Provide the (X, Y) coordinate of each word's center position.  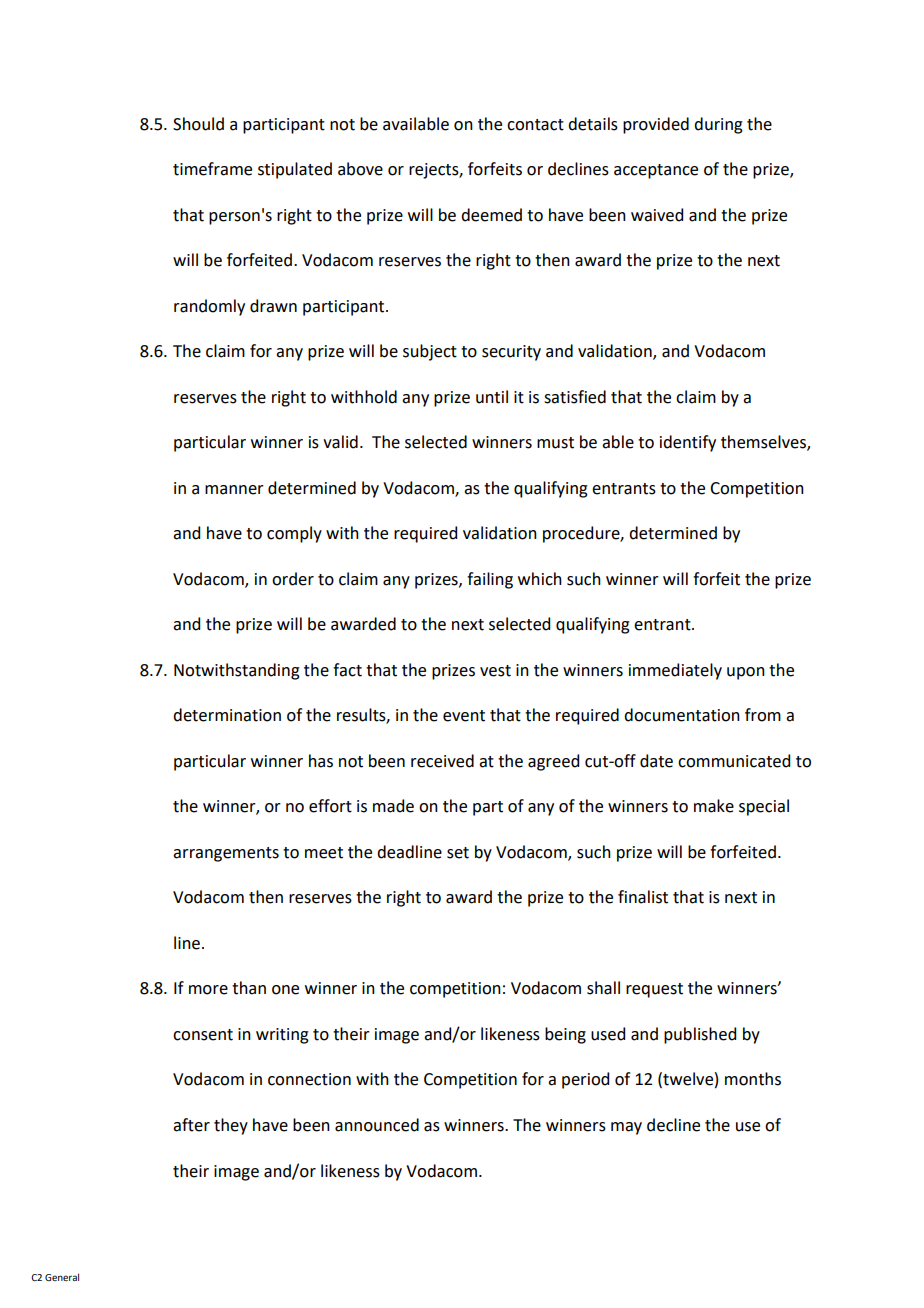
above (360, 169)
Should (198, 124)
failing (490, 580)
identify (688, 443)
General (62, 1277)
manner (234, 490)
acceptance (656, 171)
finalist (643, 897)
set (458, 853)
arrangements (226, 854)
